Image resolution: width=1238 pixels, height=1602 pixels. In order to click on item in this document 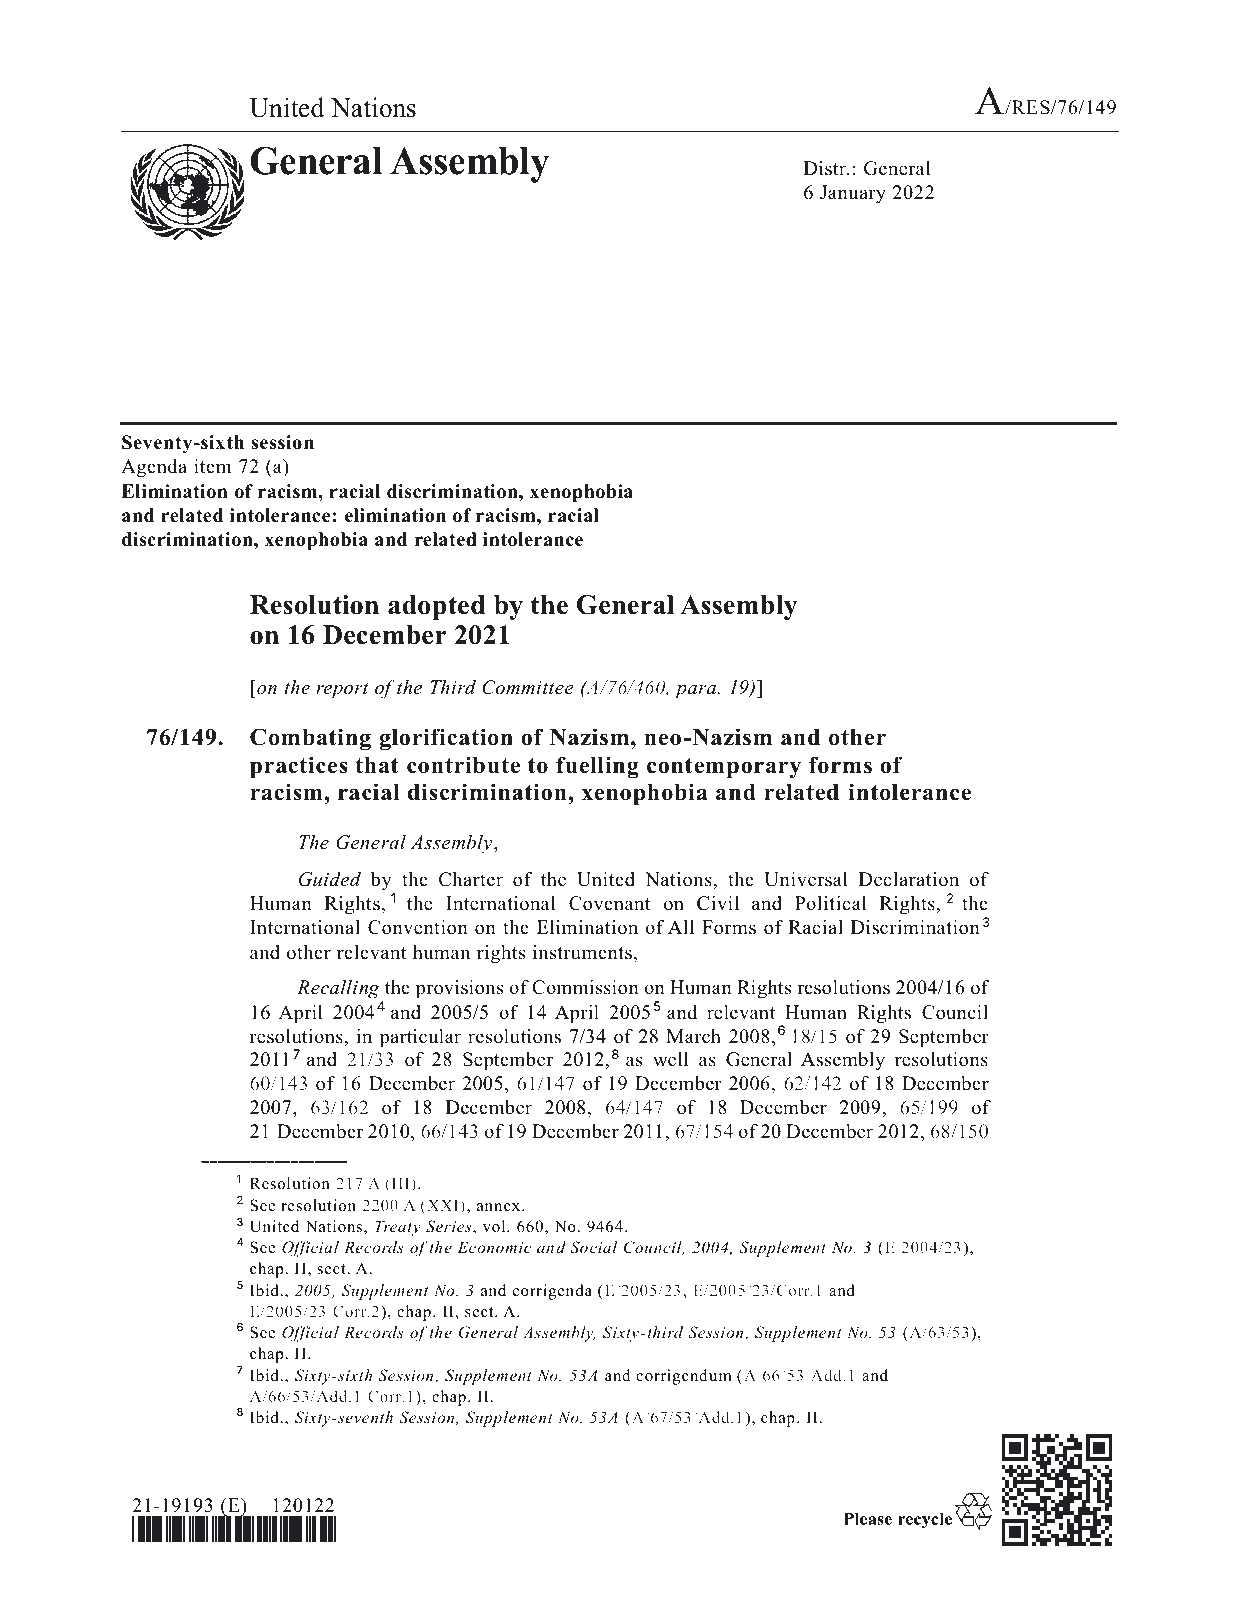, I will do `click(213, 466)`.
